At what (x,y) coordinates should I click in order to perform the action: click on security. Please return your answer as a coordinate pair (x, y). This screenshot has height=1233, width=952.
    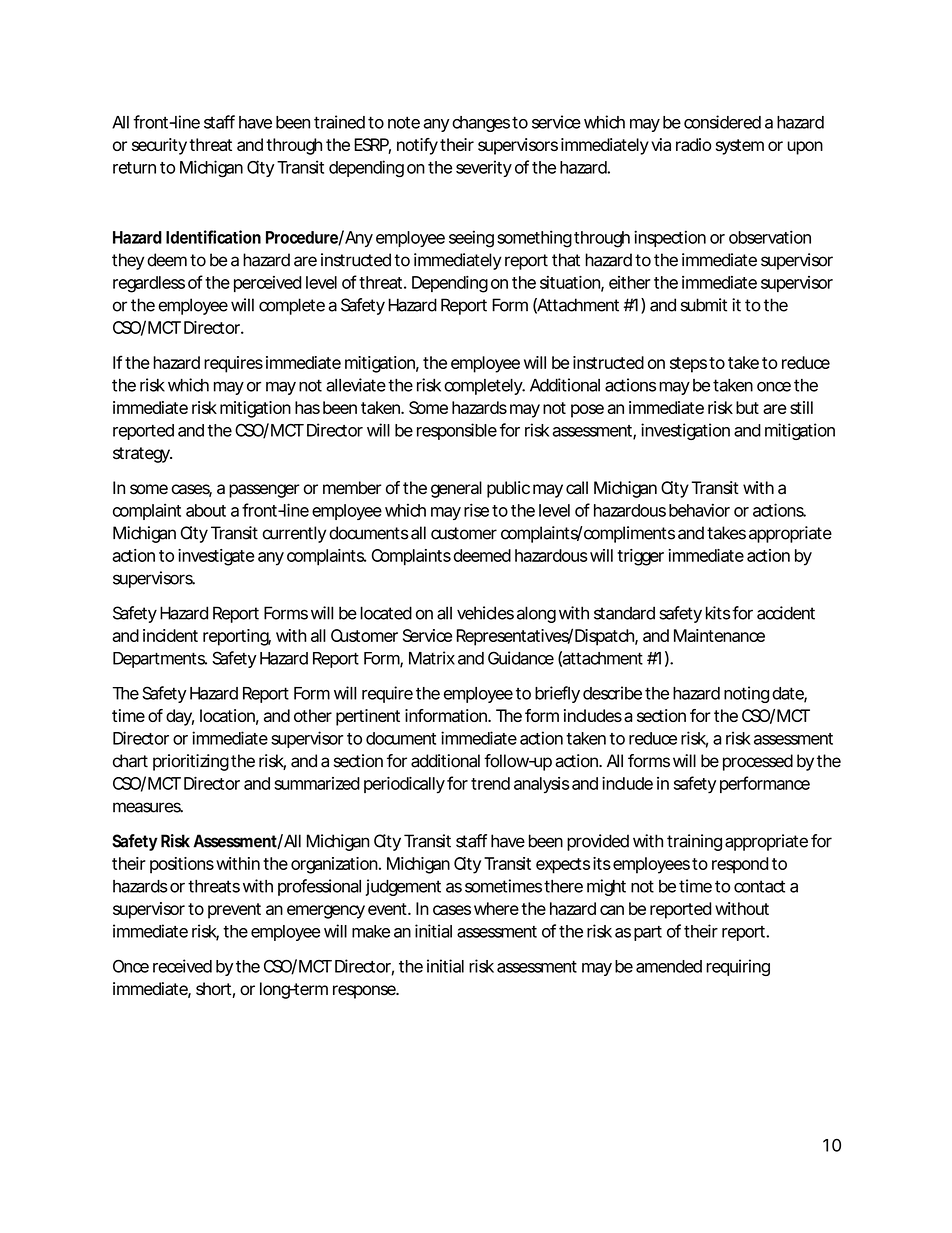
    Looking at the image, I should click on (159, 146).
